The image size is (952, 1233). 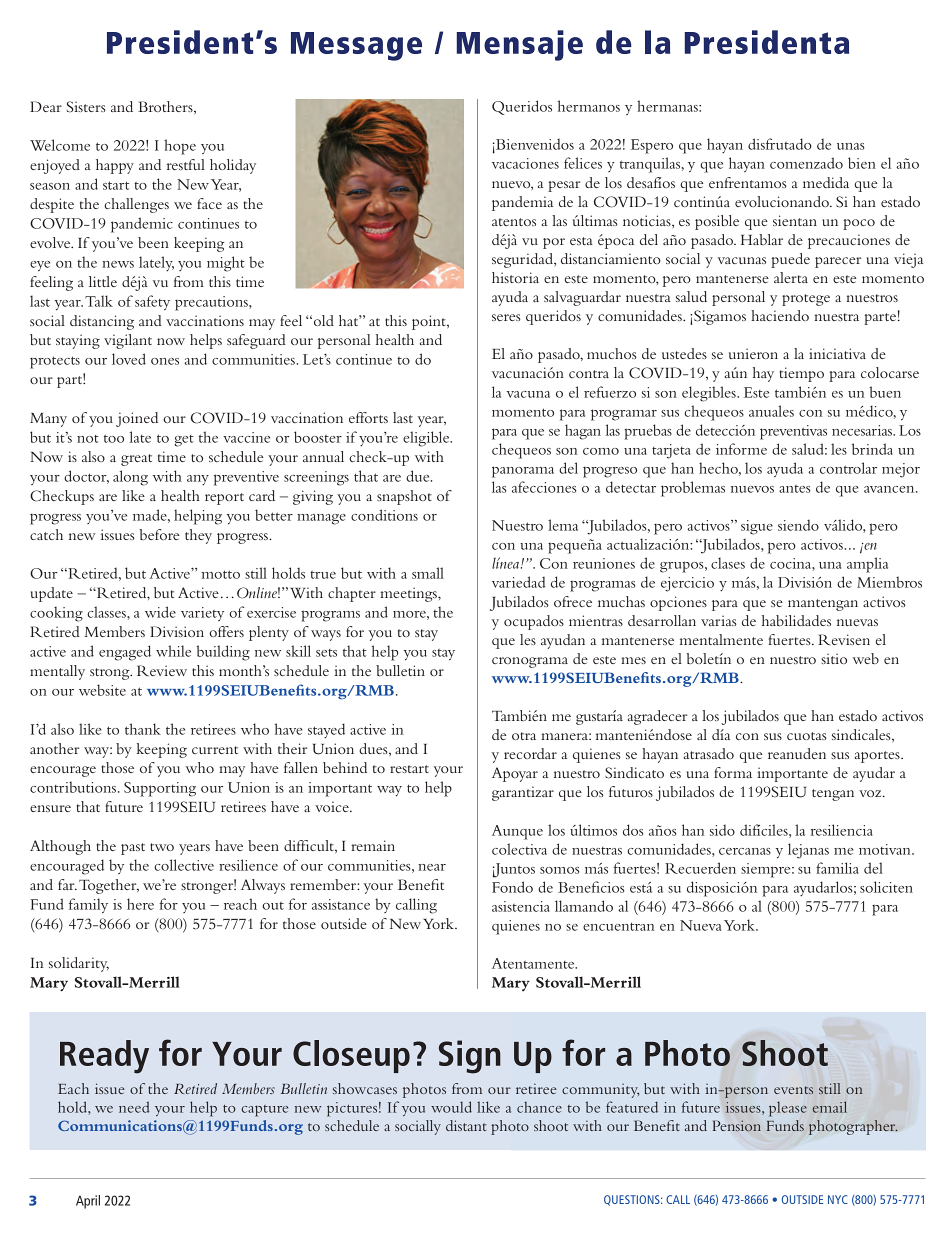 What do you see at coordinates (451, 1107) in the document?
I see `would` at bounding box center [451, 1107].
